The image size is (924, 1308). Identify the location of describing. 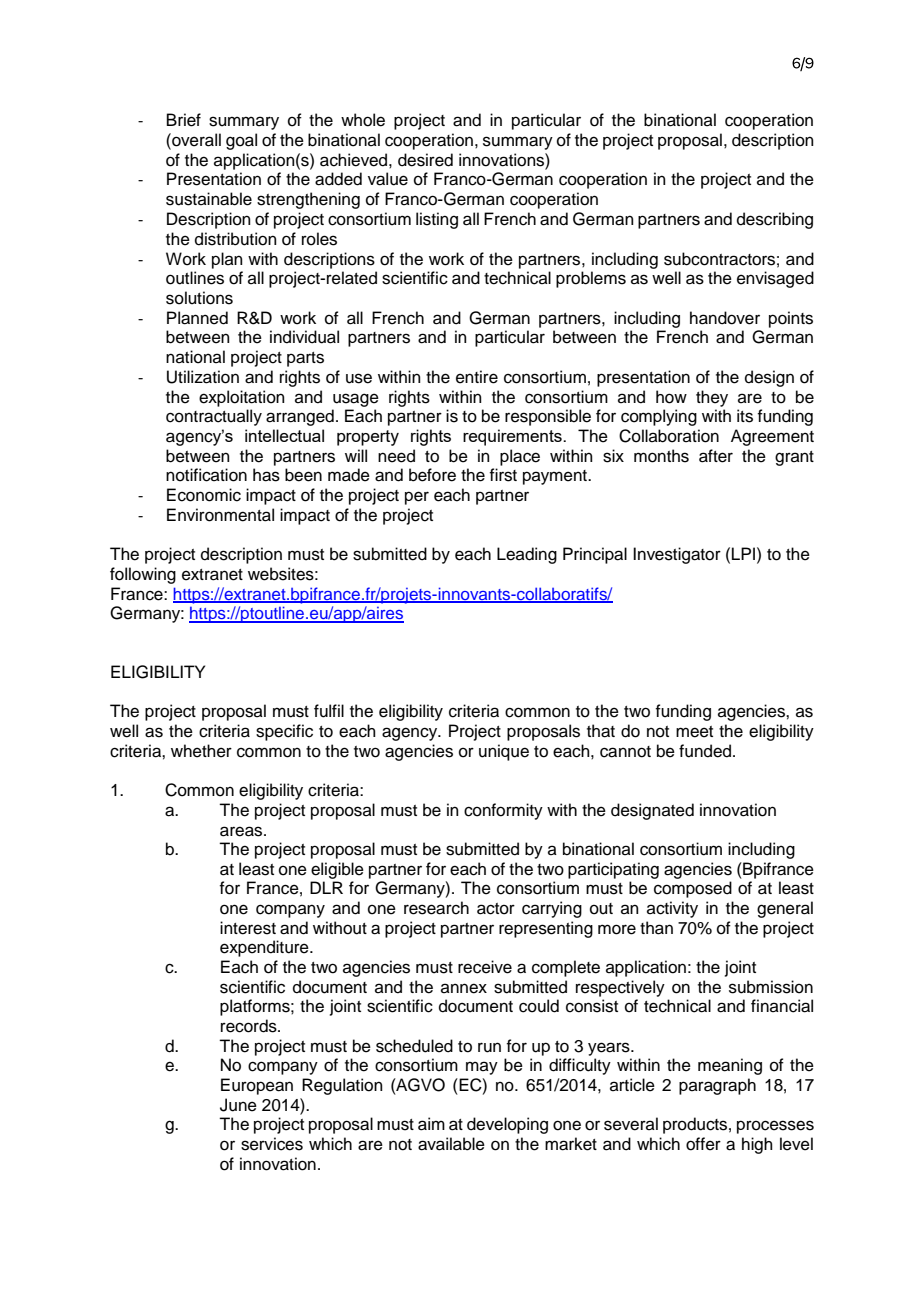
(775, 220).
